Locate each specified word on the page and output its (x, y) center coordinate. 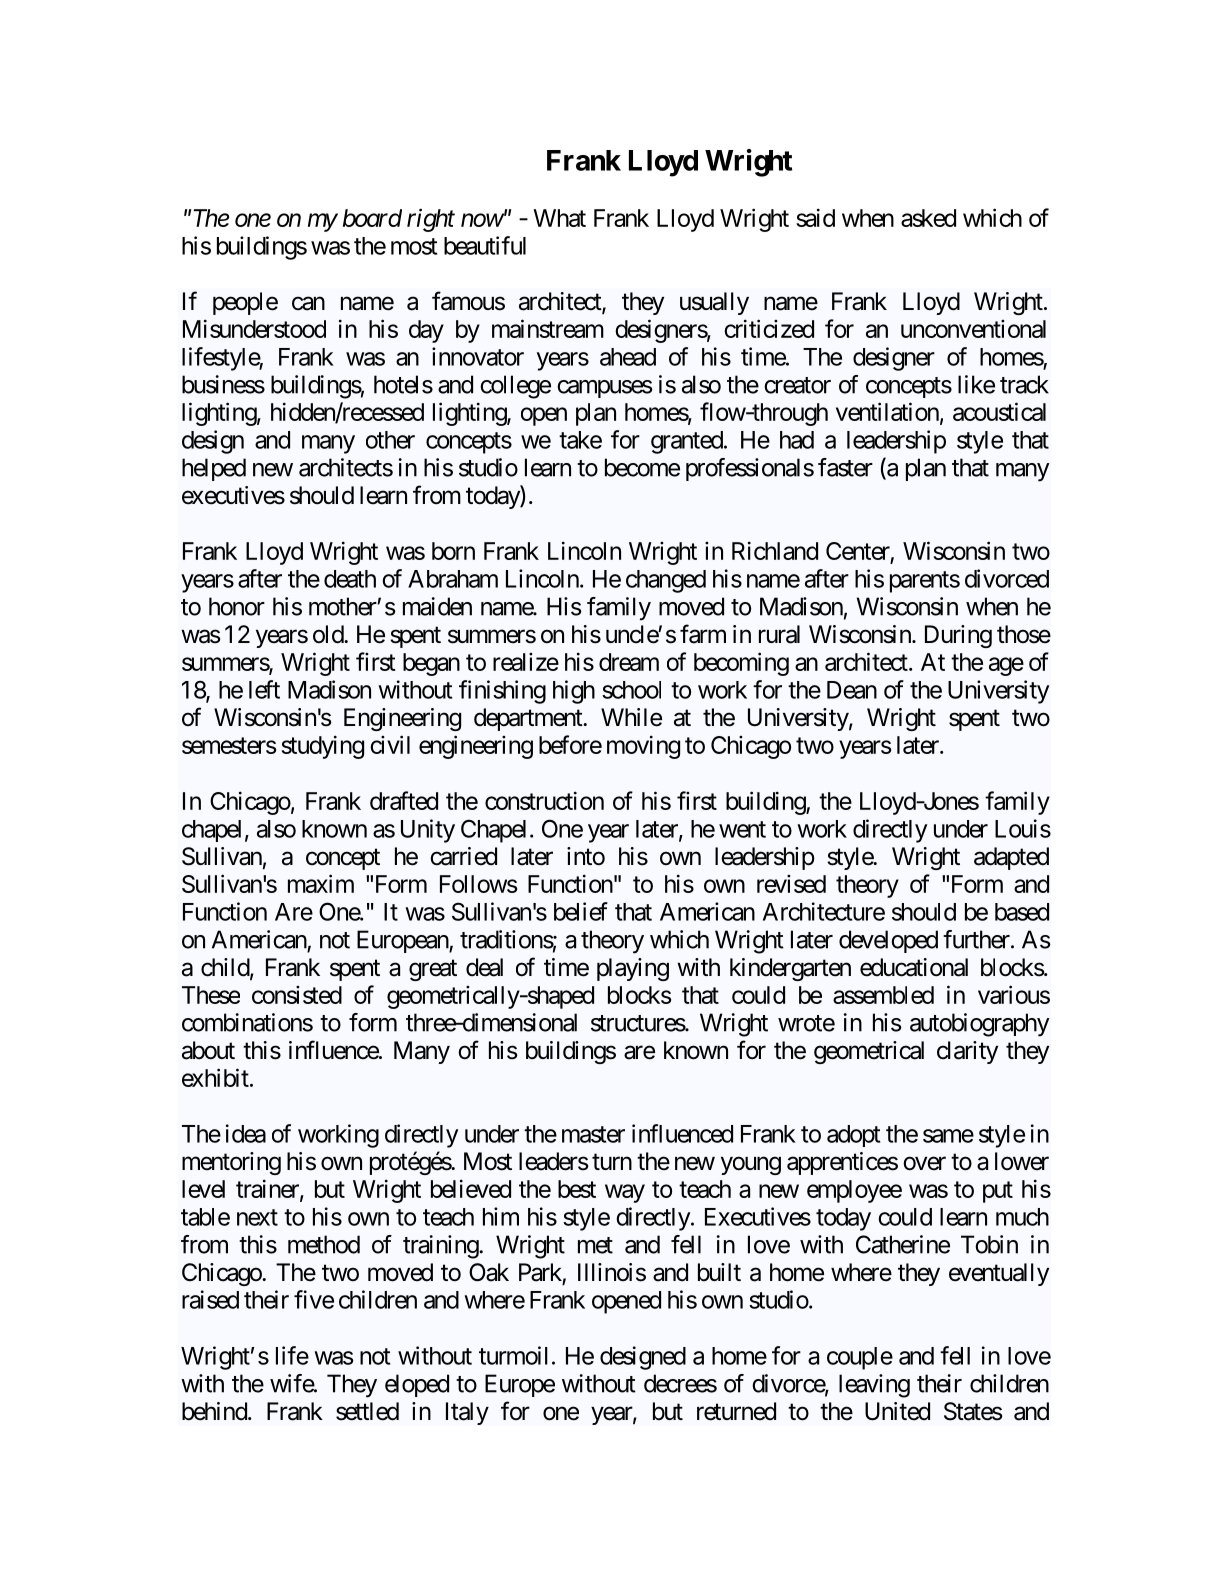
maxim (321, 883)
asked (928, 218)
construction (544, 800)
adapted (1011, 858)
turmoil (513, 1355)
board (372, 218)
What (559, 218)
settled (367, 1411)
